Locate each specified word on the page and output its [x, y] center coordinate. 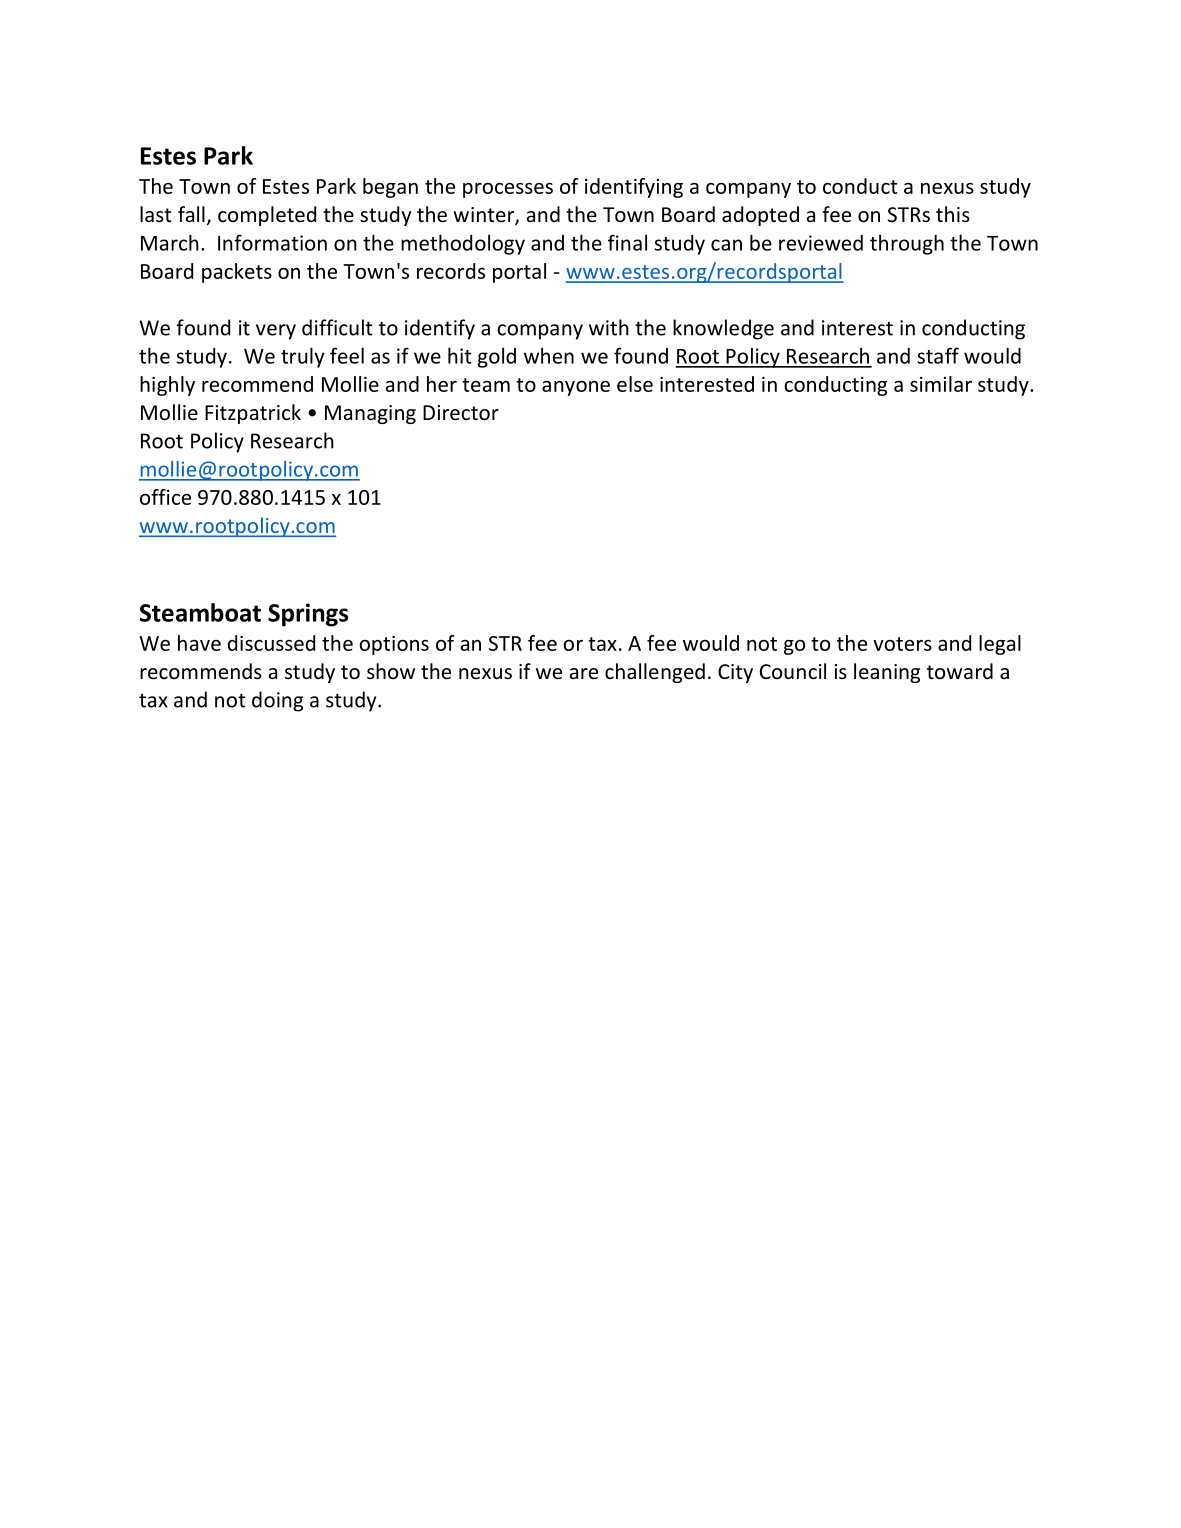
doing [277, 701]
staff [938, 355]
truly [303, 357]
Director [461, 413]
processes [508, 190]
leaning [887, 673]
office [165, 497]
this [953, 214]
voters [902, 644]
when [549, 356]
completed [267, 216]
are [584, 673]
